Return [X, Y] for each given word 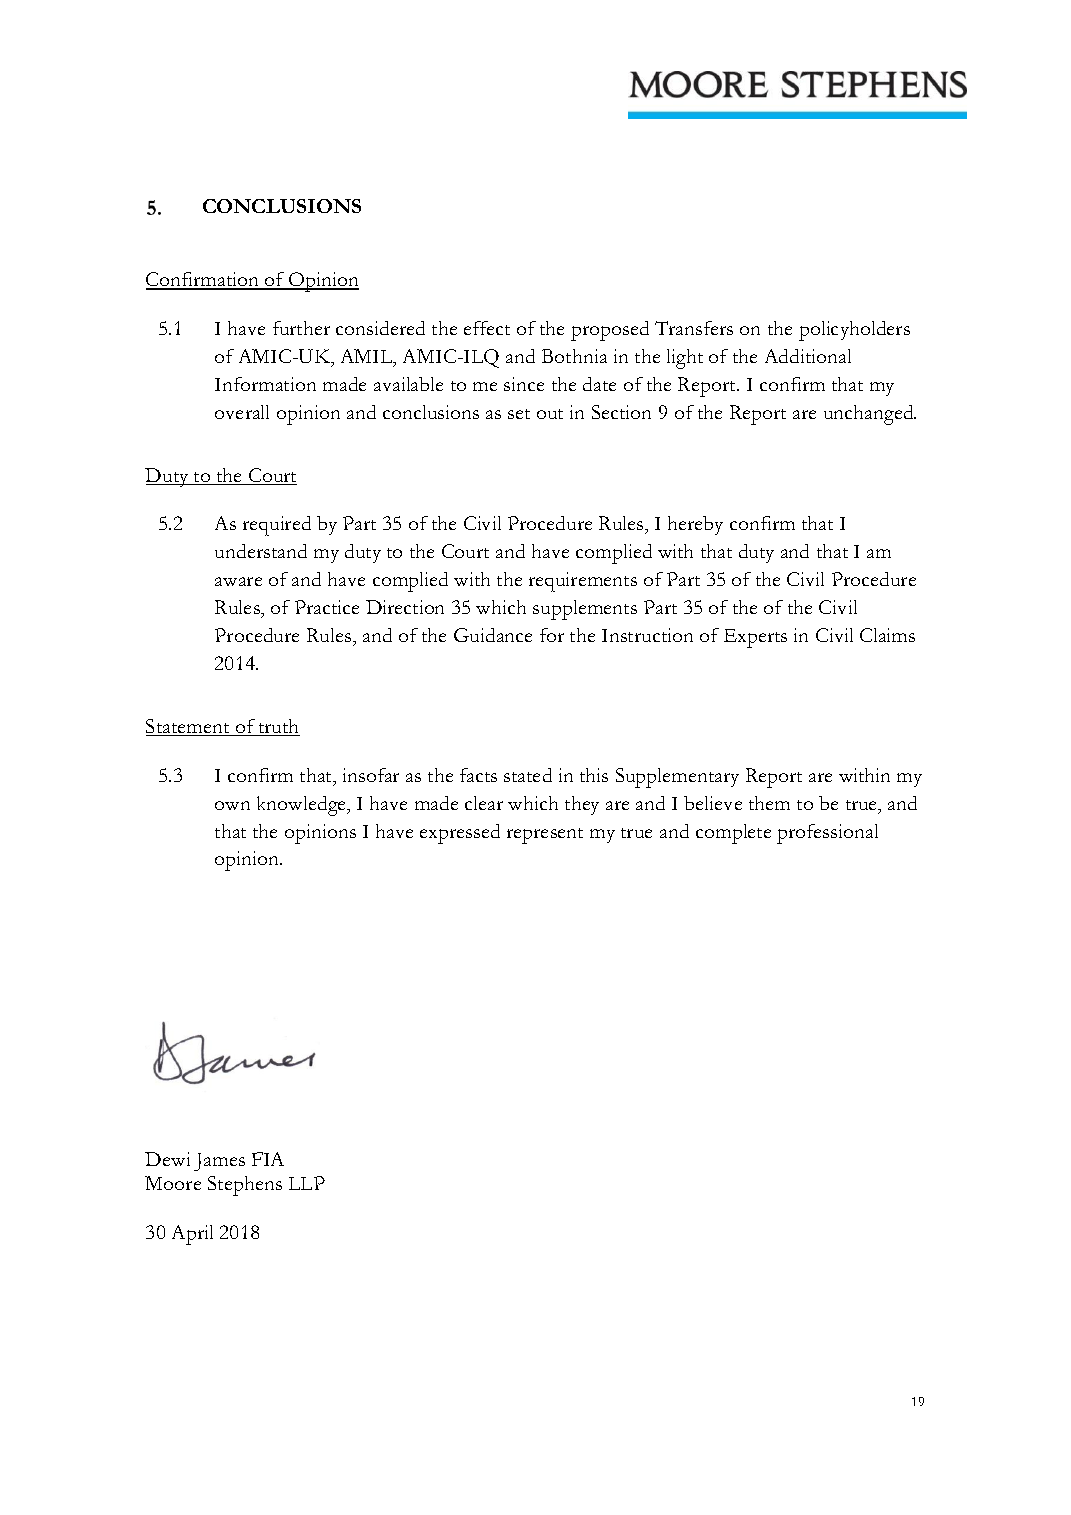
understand [261, 551]
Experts [755, 638]
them [769, 803]
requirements [583, 582]
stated [528, 775]
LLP [307, 1183]
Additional [808, 356]
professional [827, 834]
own [232, 805]
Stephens [245, 1186]
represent [545, 836]
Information [265, 384]
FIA [268, 1159]
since [524, 384]
